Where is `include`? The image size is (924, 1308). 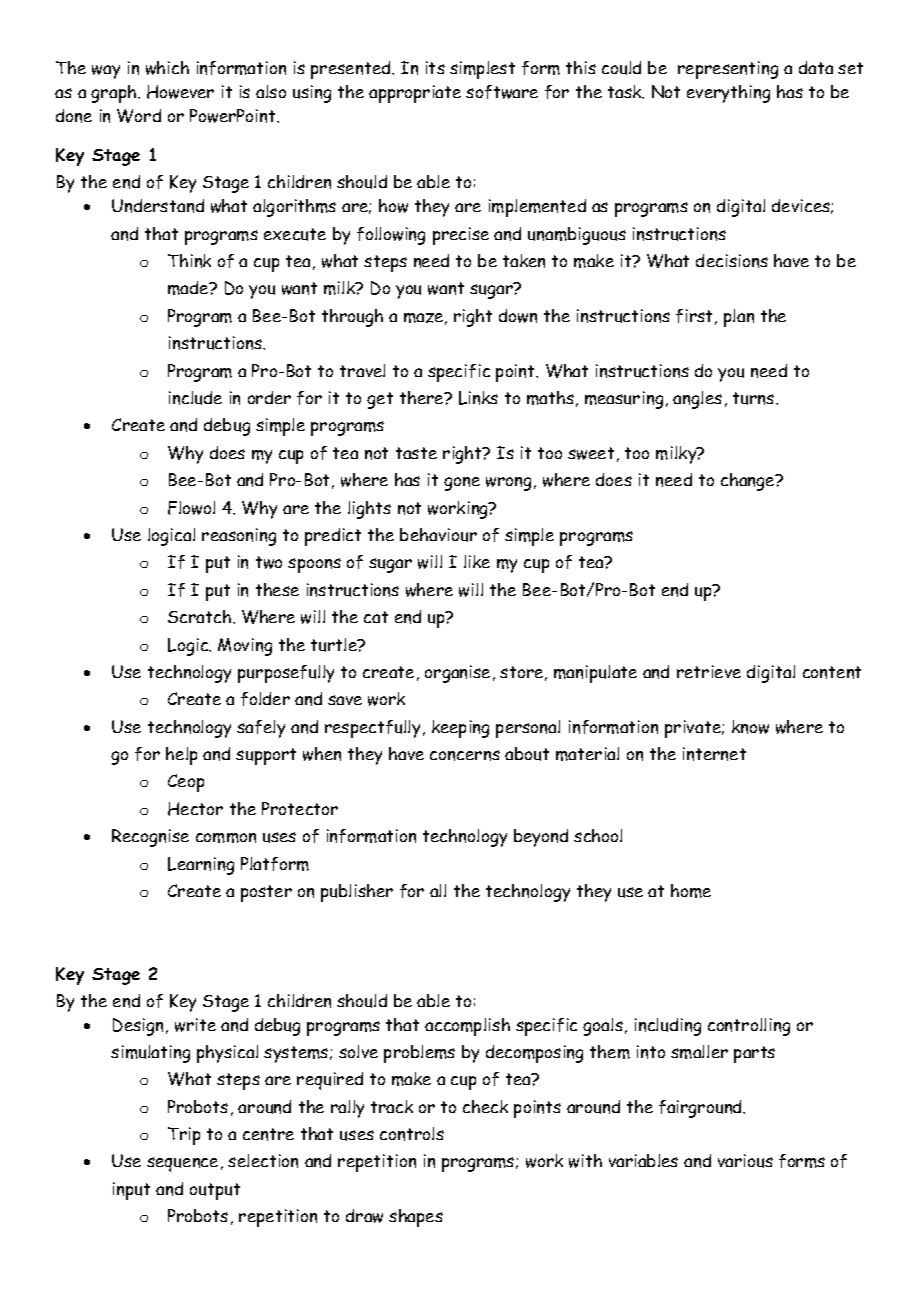
include is located at coordinates (195, 398).
